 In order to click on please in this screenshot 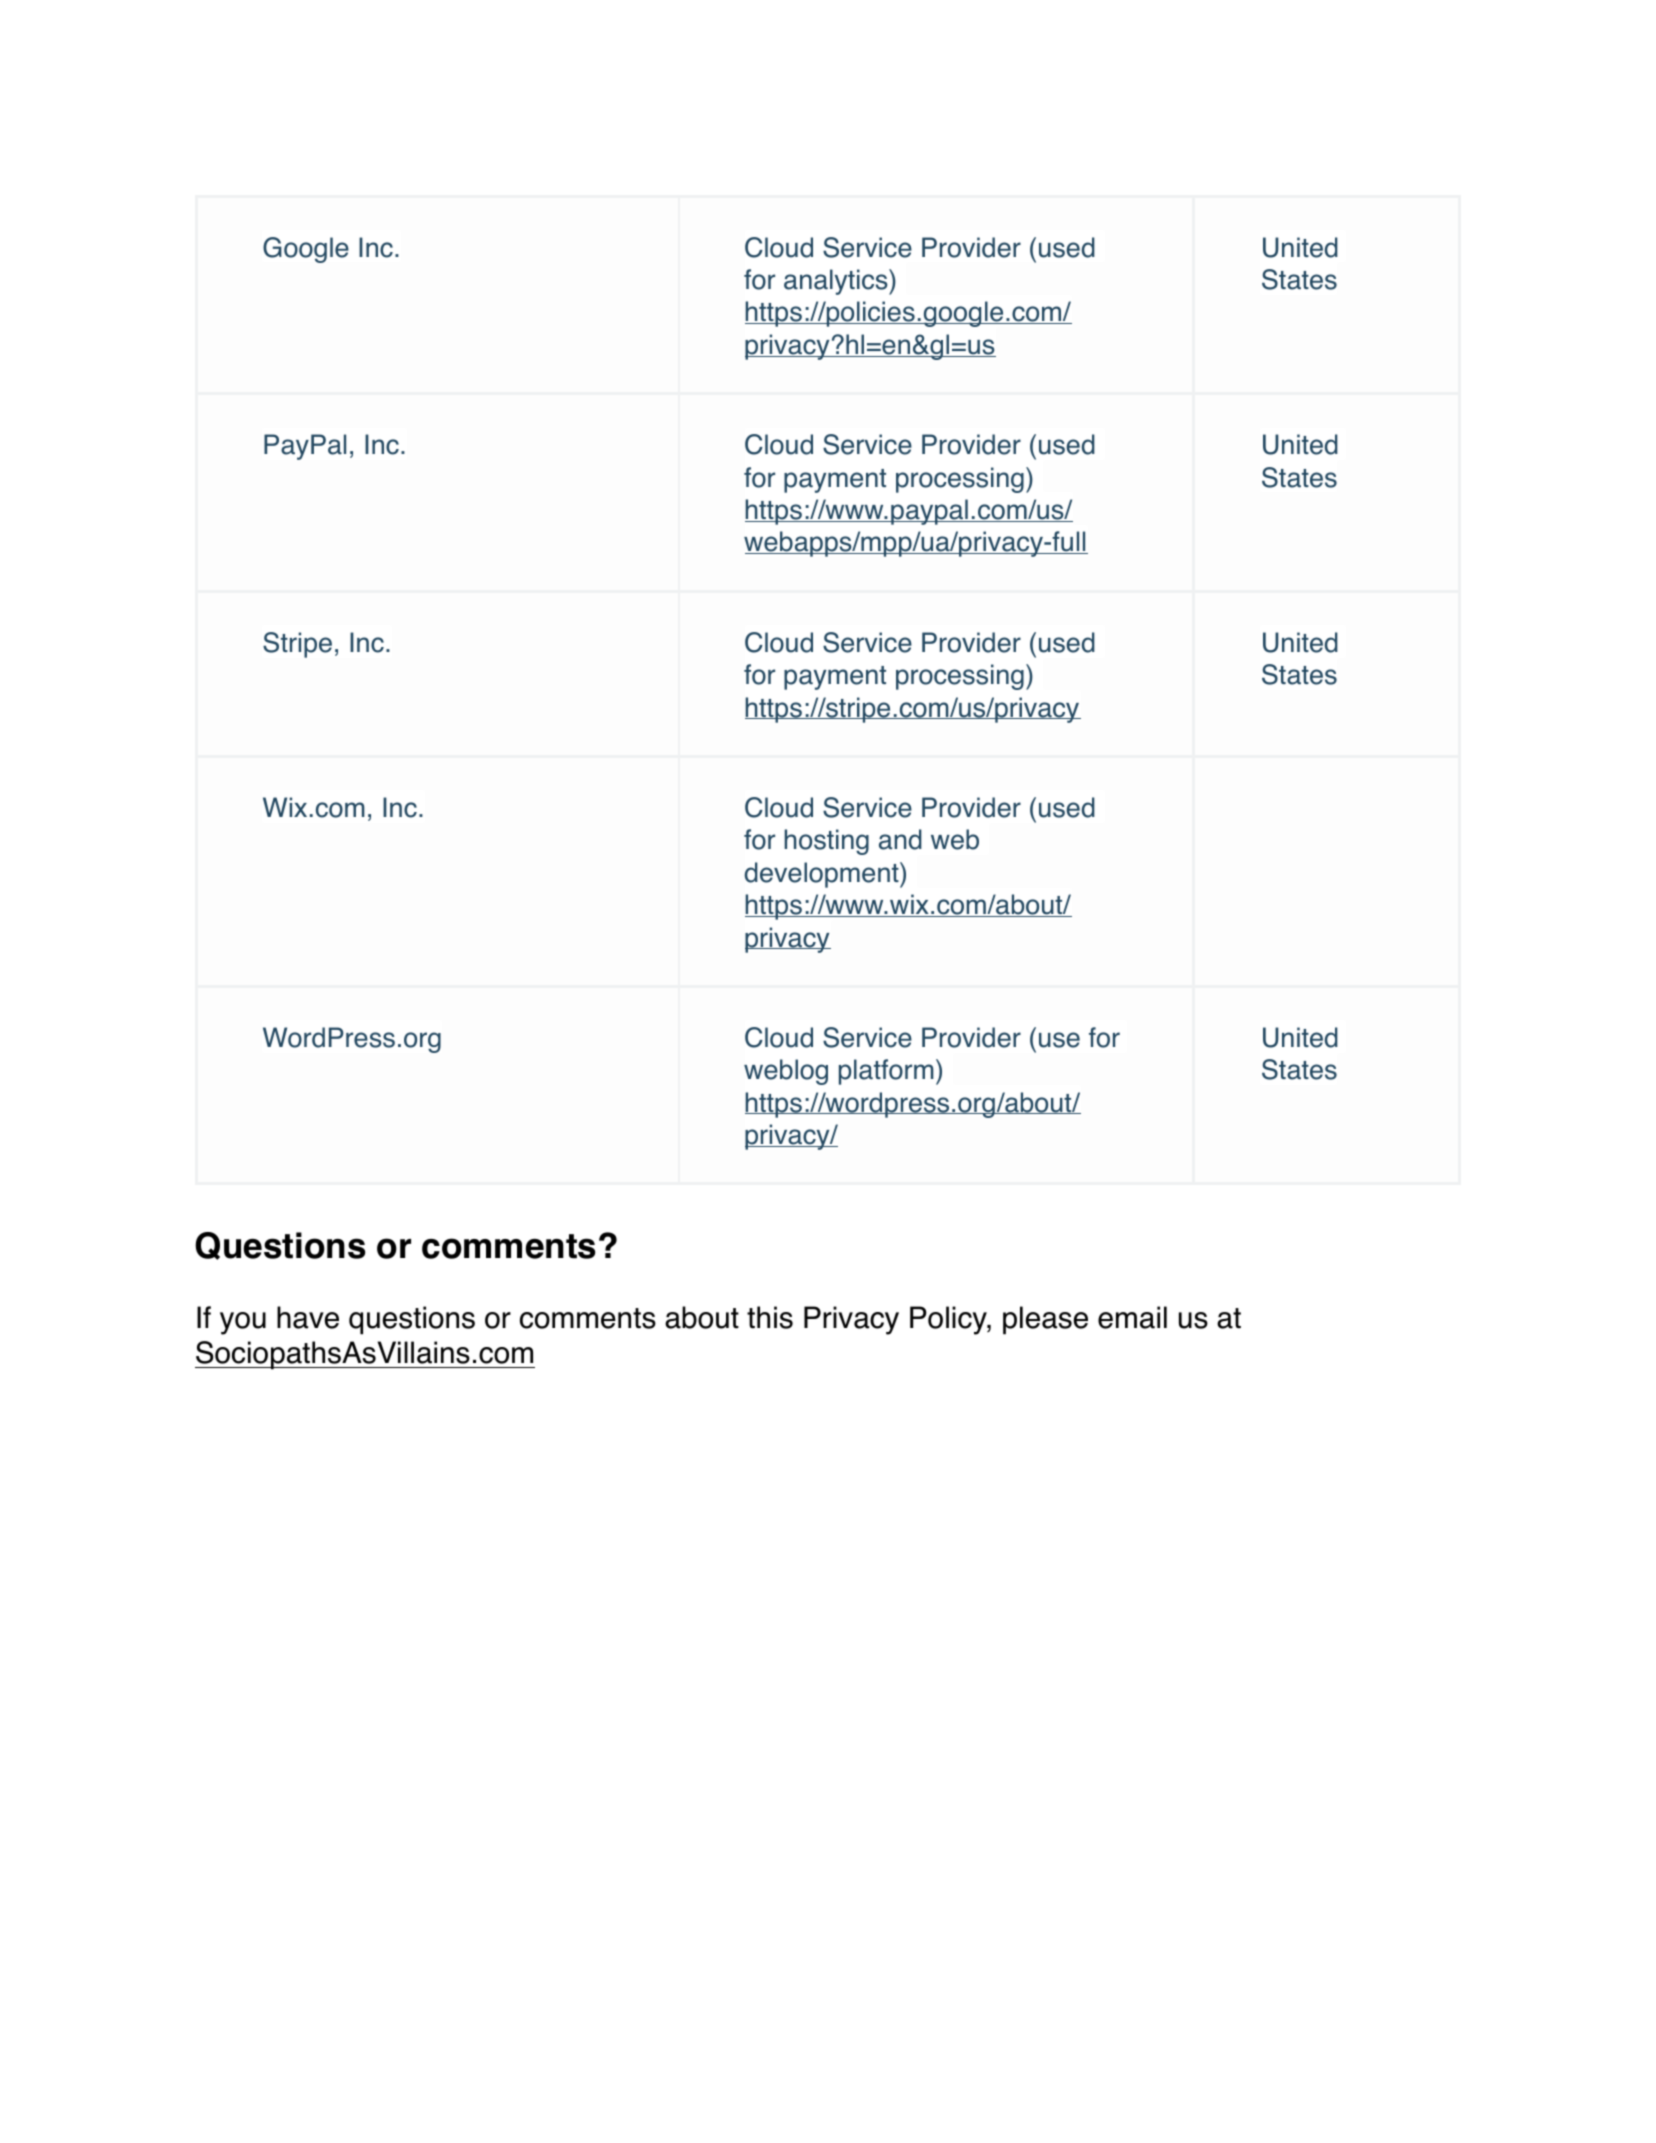, I will do `click(1045, 1320)`.
